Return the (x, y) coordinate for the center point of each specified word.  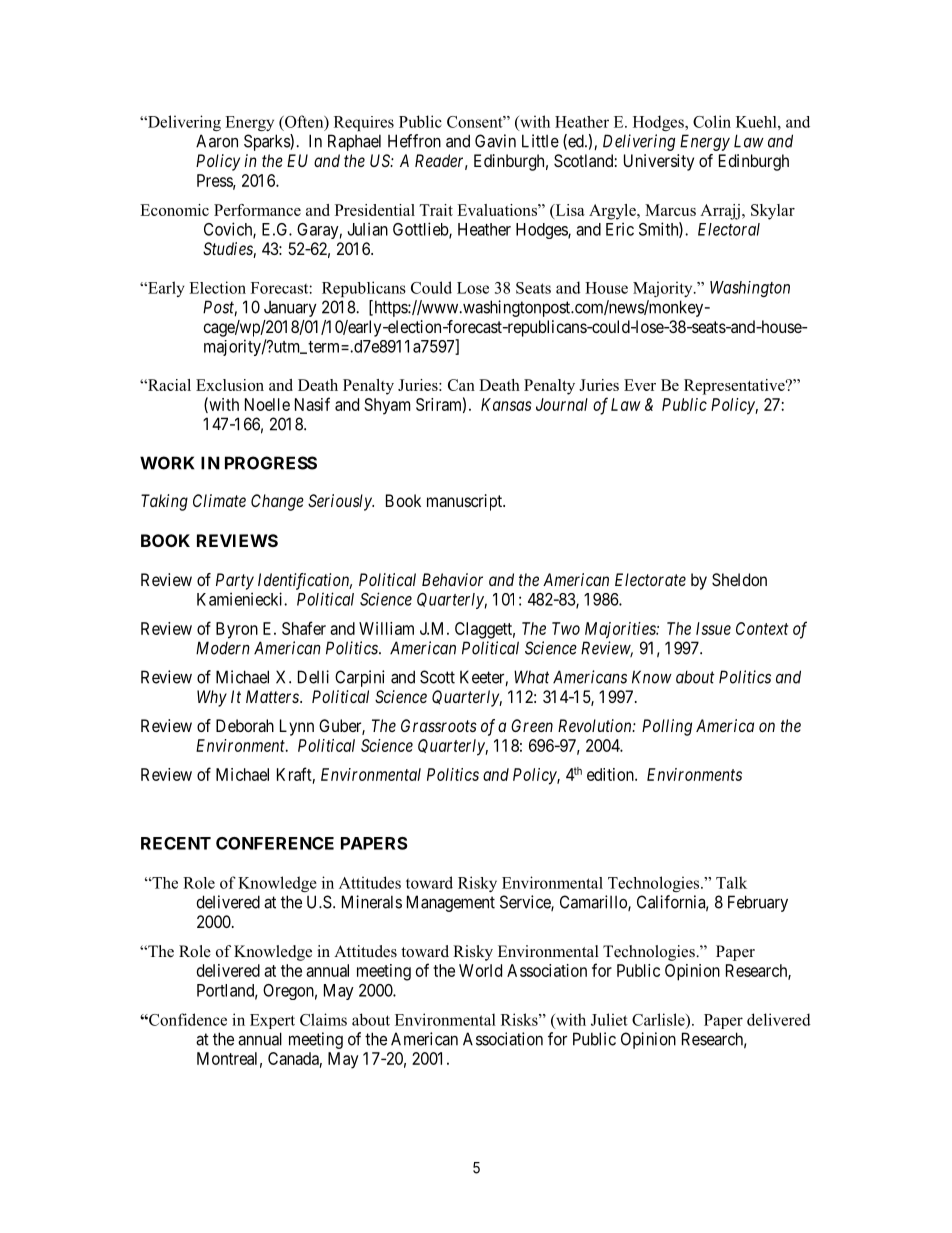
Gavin (495, 141)
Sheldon (739, 579)
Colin (712, 121)
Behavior (452, 579)
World (480, 970)
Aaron (217, 141)
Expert (272, 1021)
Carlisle (659, 1019)
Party (235, 581)
